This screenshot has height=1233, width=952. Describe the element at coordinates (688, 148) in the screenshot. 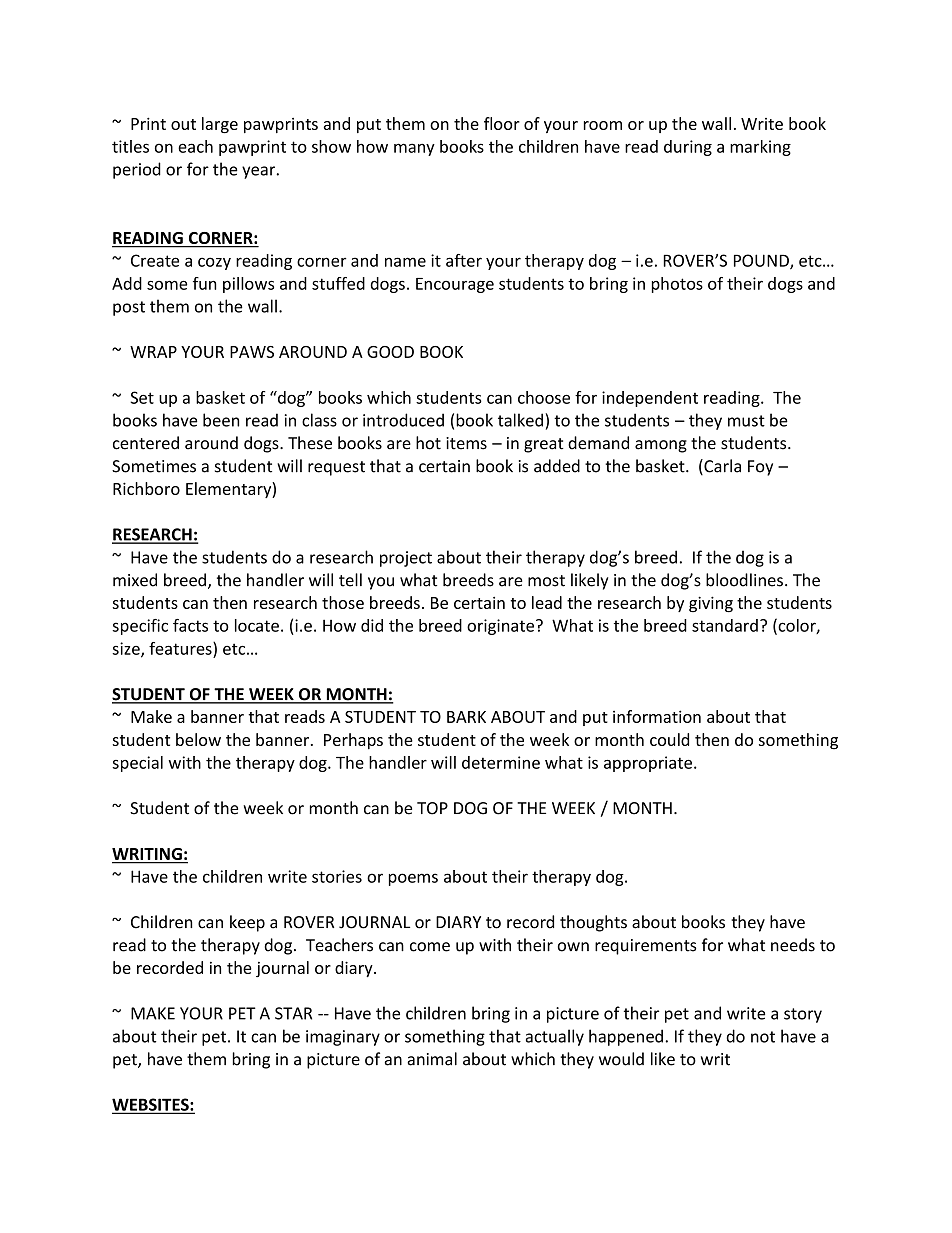

I see `during` at that location.
